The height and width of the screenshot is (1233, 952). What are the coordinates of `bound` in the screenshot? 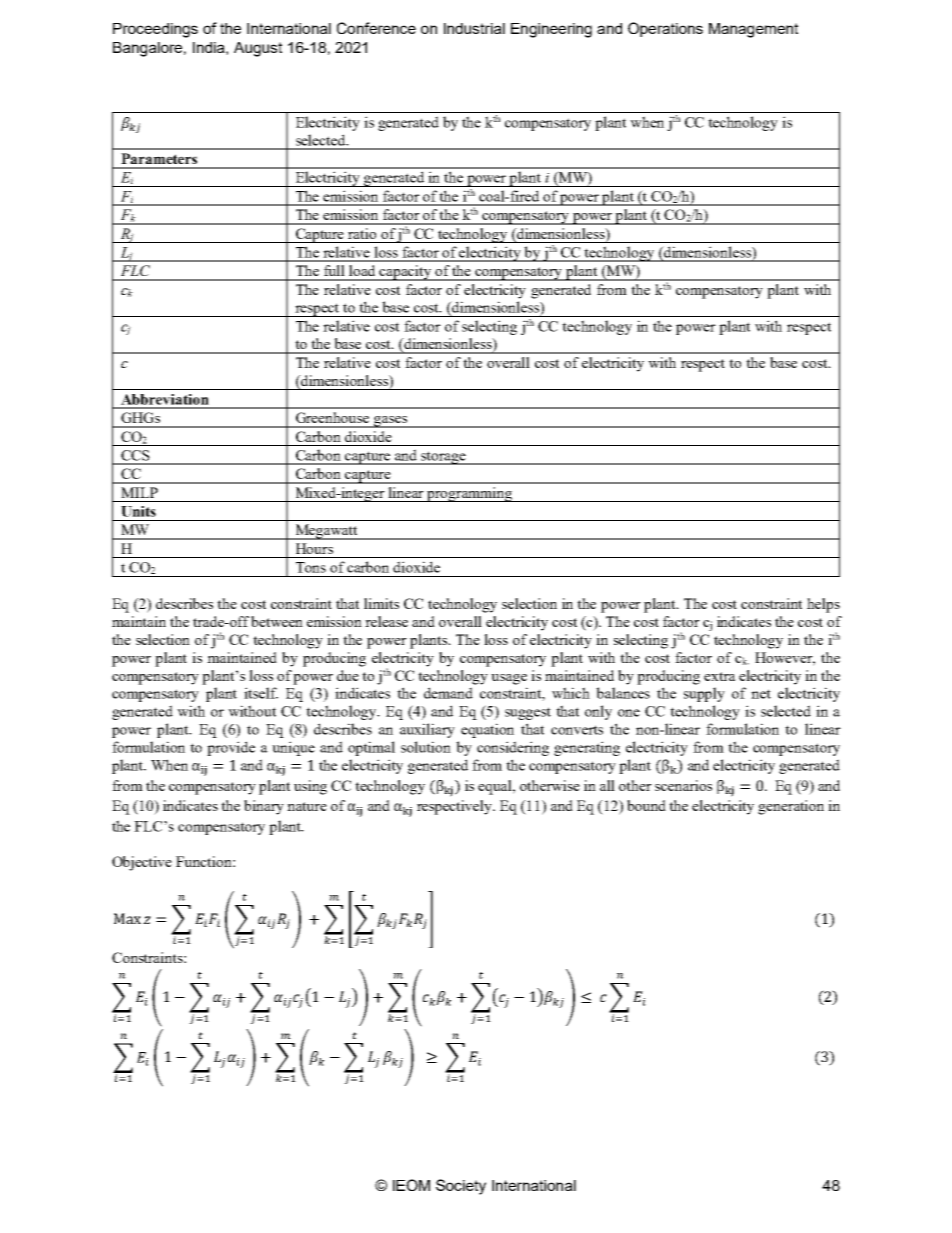 It's located at (646, 805).
